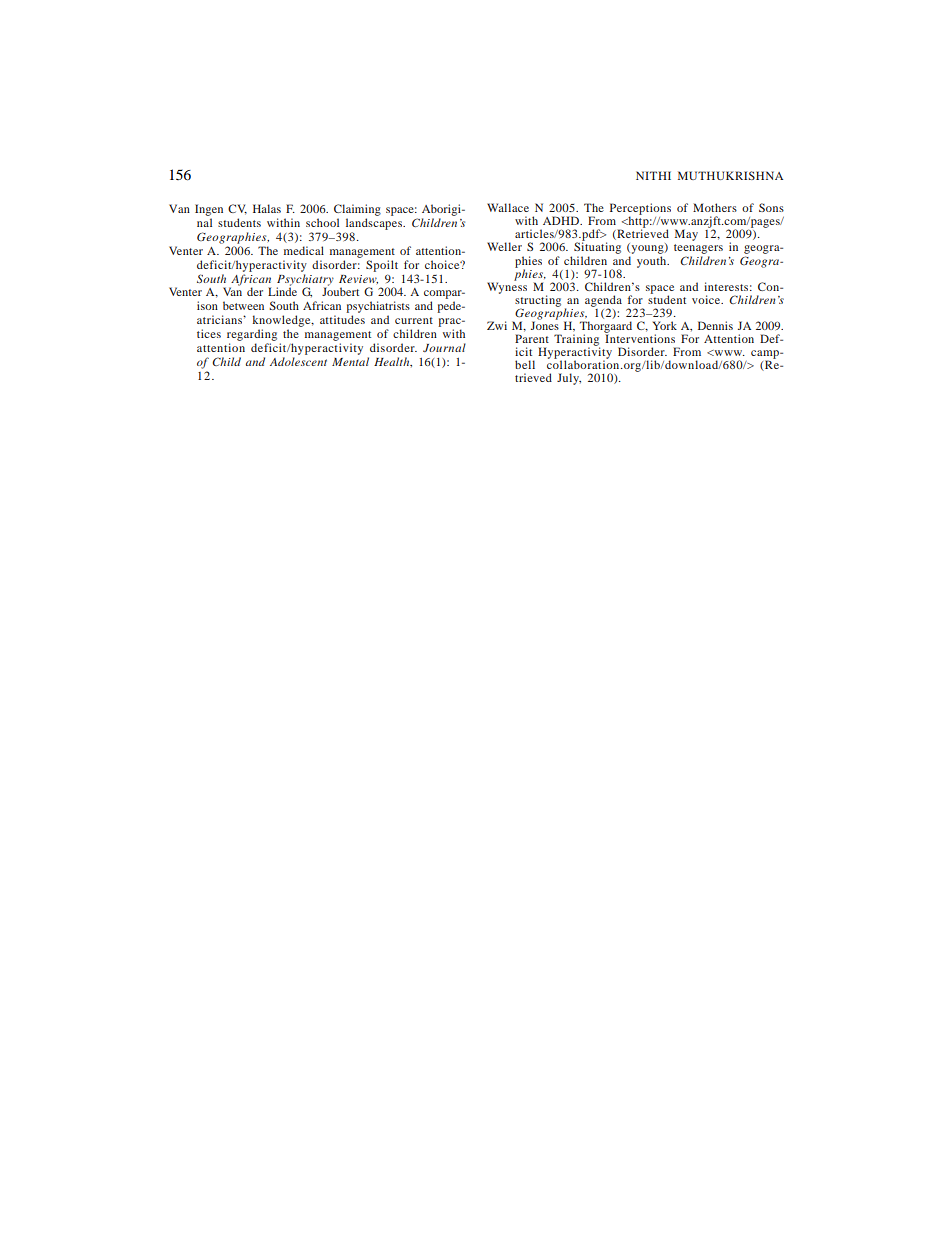 The height and width of the page is (1233, 952). I want to click on Journal, so click(444, 347).
